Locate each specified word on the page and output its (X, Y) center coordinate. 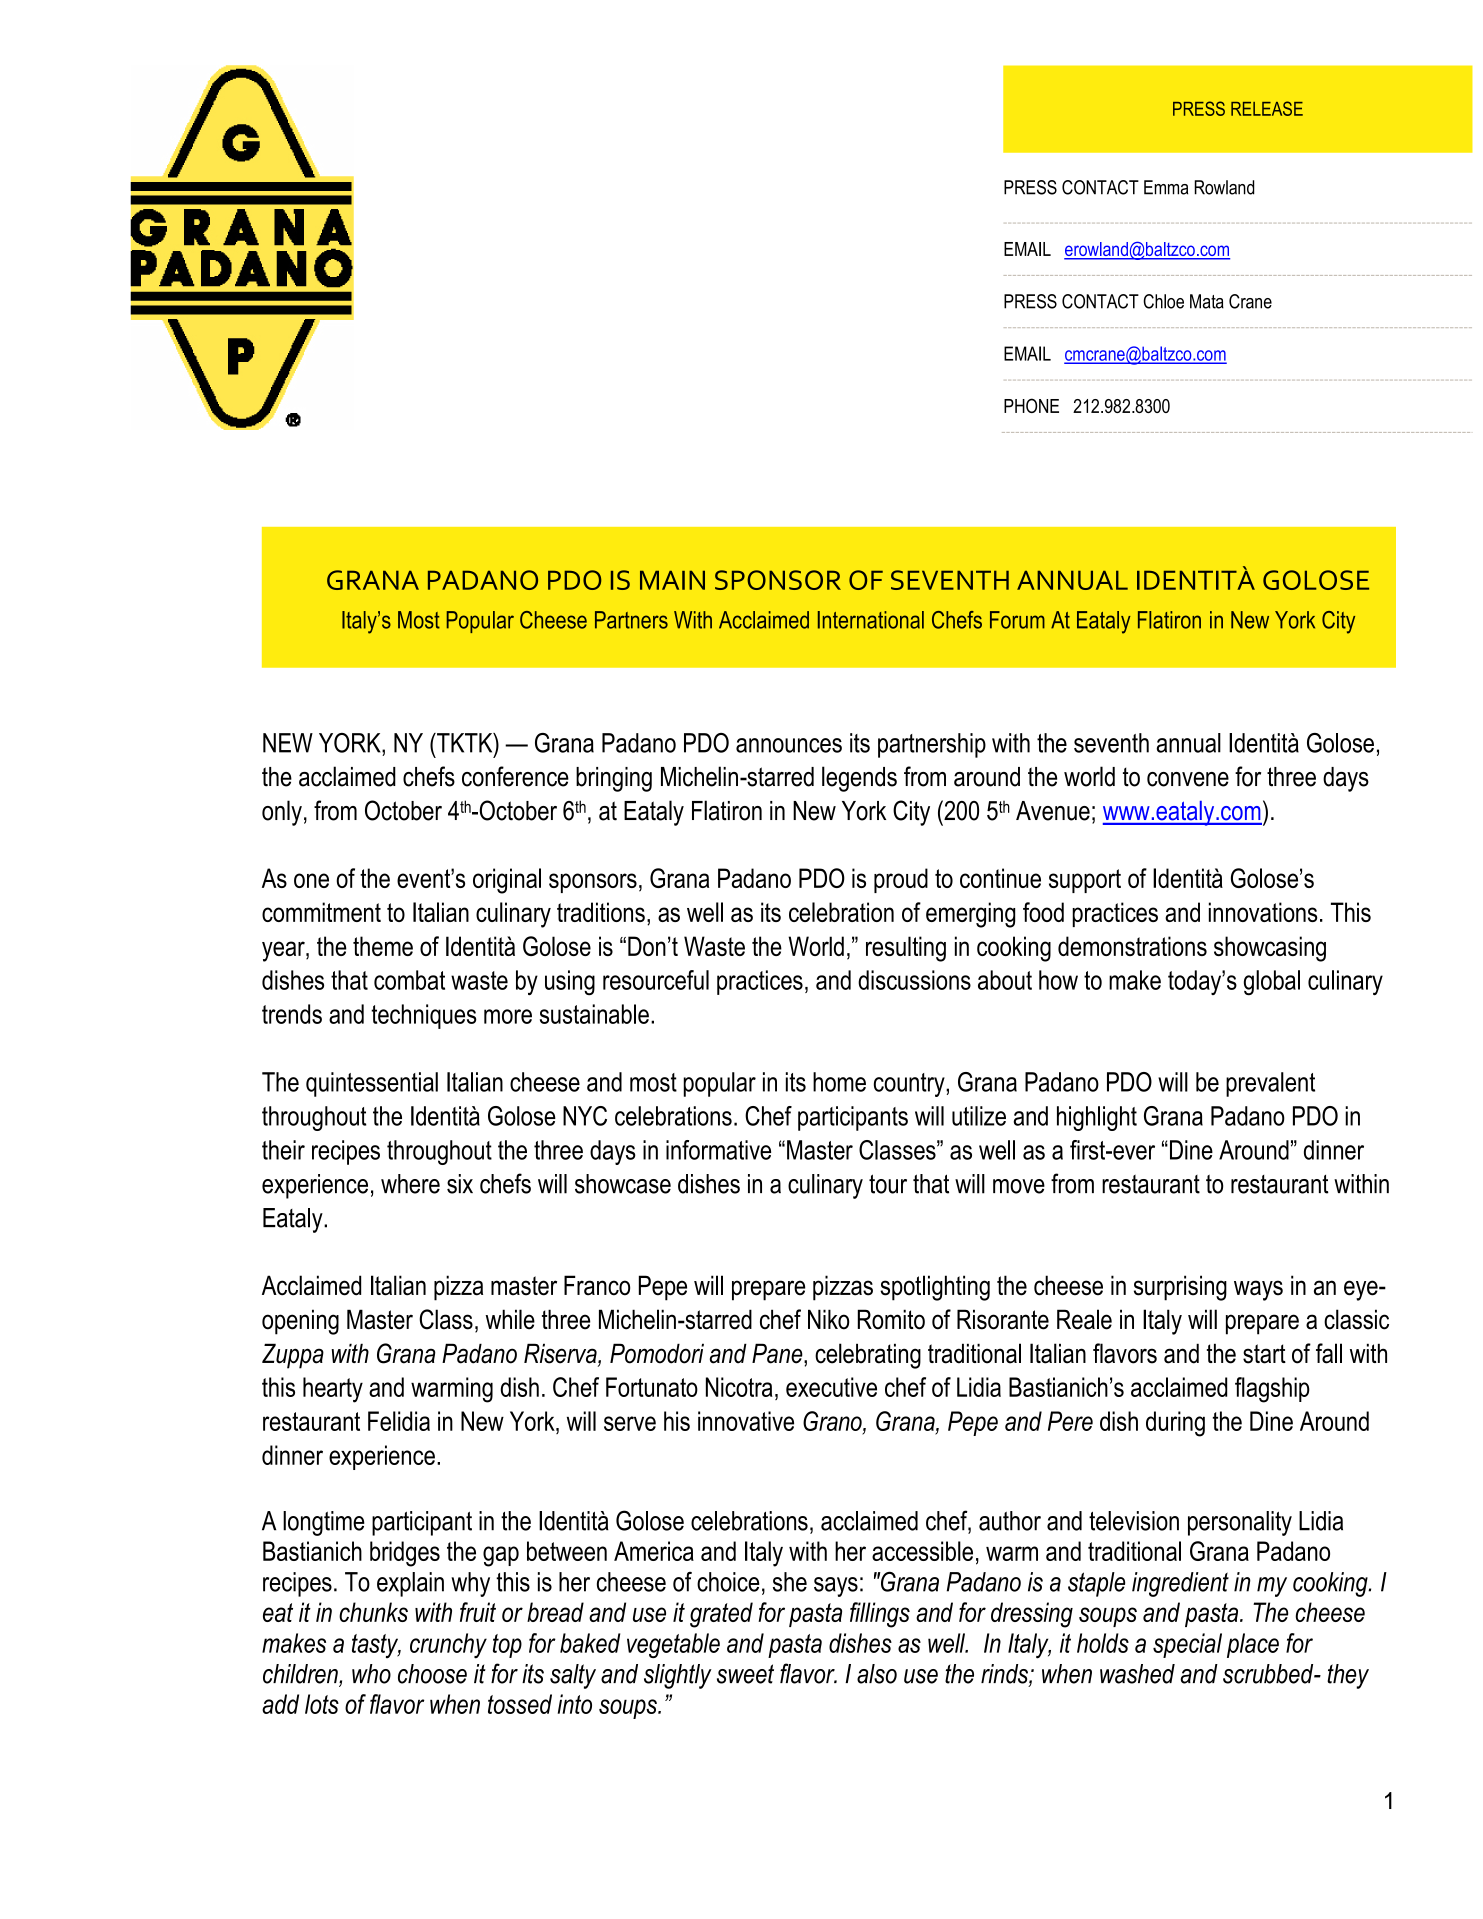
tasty (376, 1646)
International (871, 620)
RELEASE (1267, 108)
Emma (1166, 187)
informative (718, 1150)
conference (515, 776)
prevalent (1270, 1084)
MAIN (672, 580)
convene (1188, 779)
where (410, 1184)
